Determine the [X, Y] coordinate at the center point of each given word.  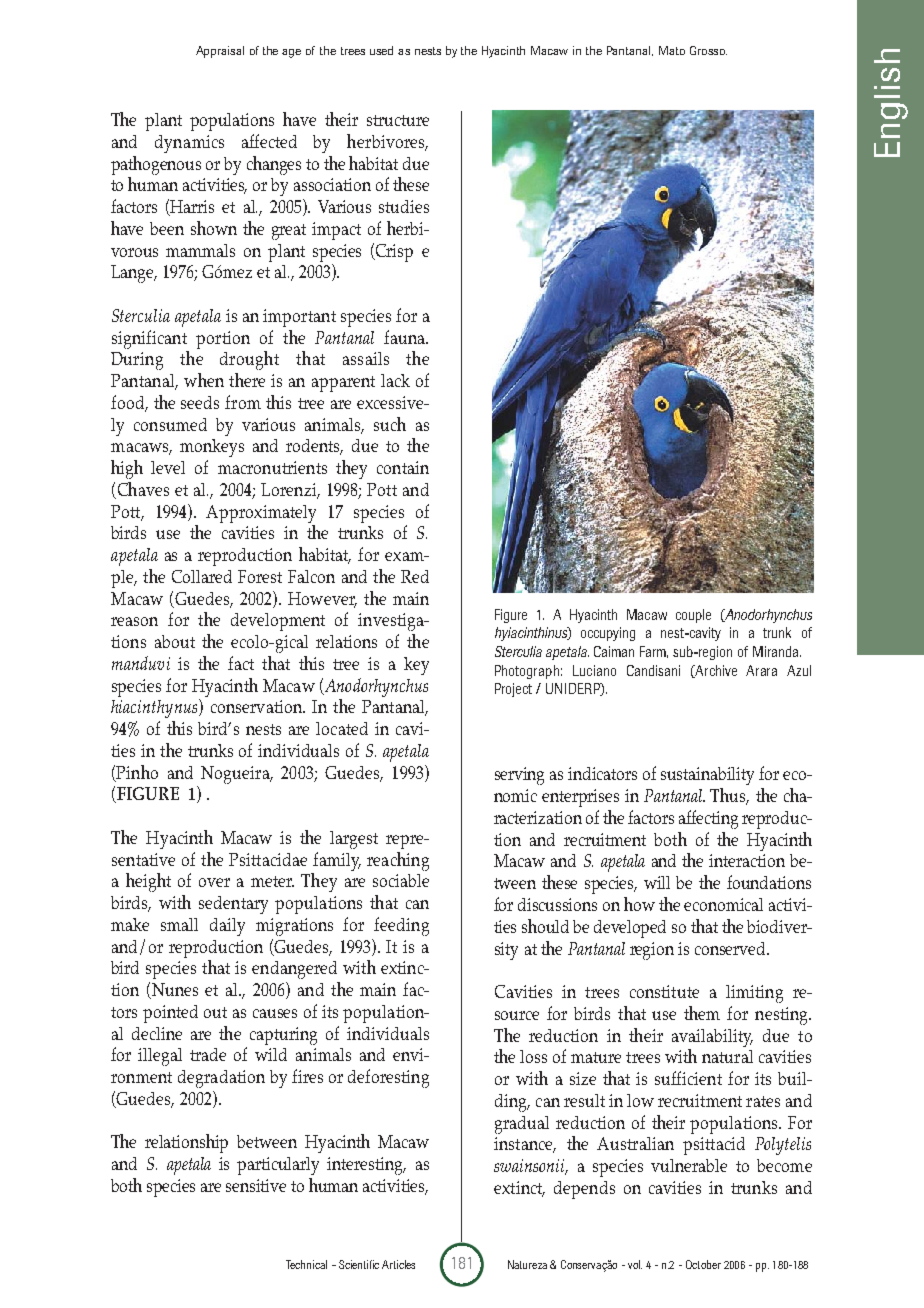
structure [398, 120]
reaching [398, 861]
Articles [398, 1264]
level [168, 467]
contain [403, 467]
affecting [708, 819]
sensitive [256, 1185]
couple [693, 616]
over [214, 882]
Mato [672, 50]
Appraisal [220, 52]
